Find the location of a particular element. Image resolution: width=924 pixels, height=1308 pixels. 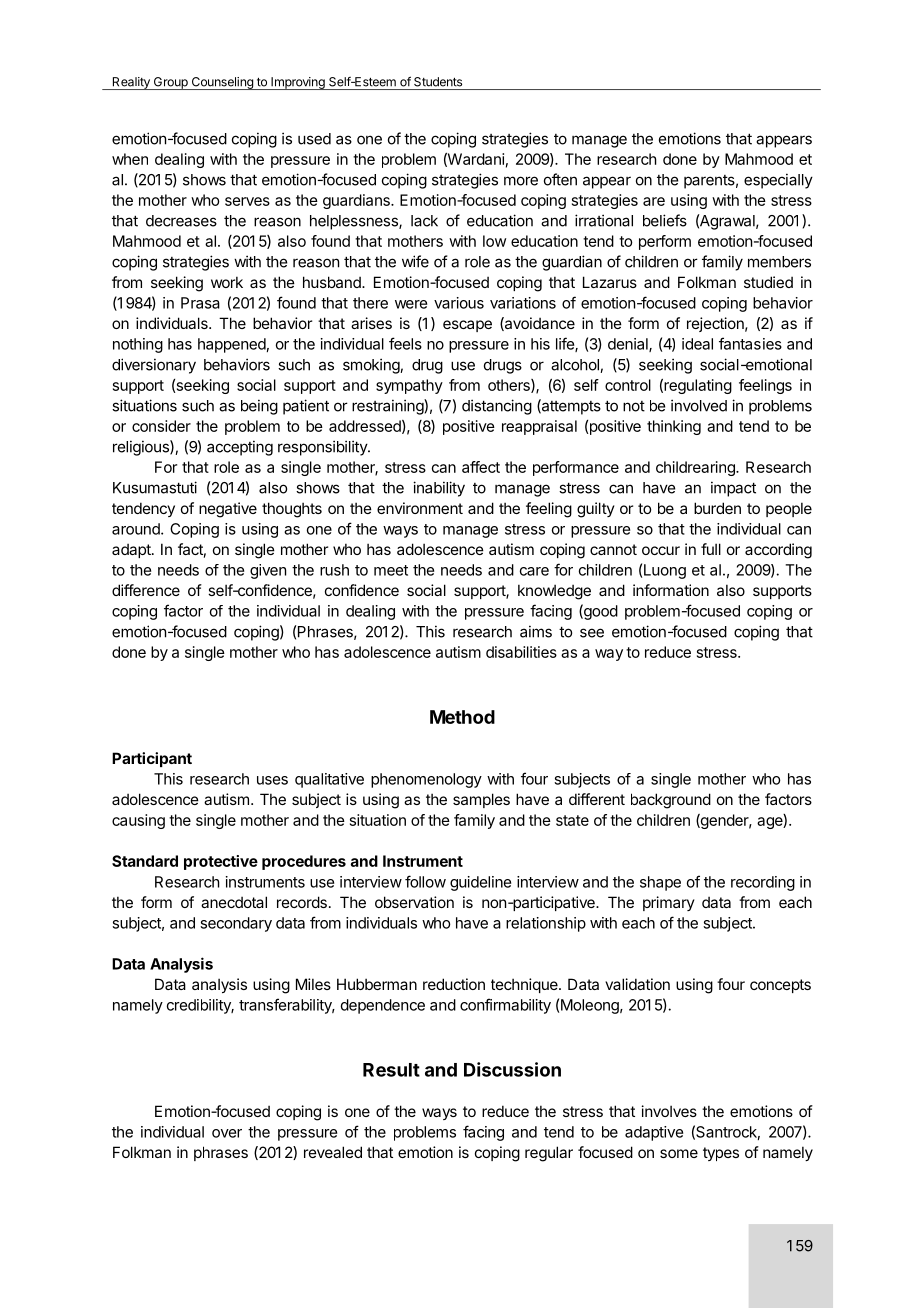

over is located at coordinates (227, 1133).
